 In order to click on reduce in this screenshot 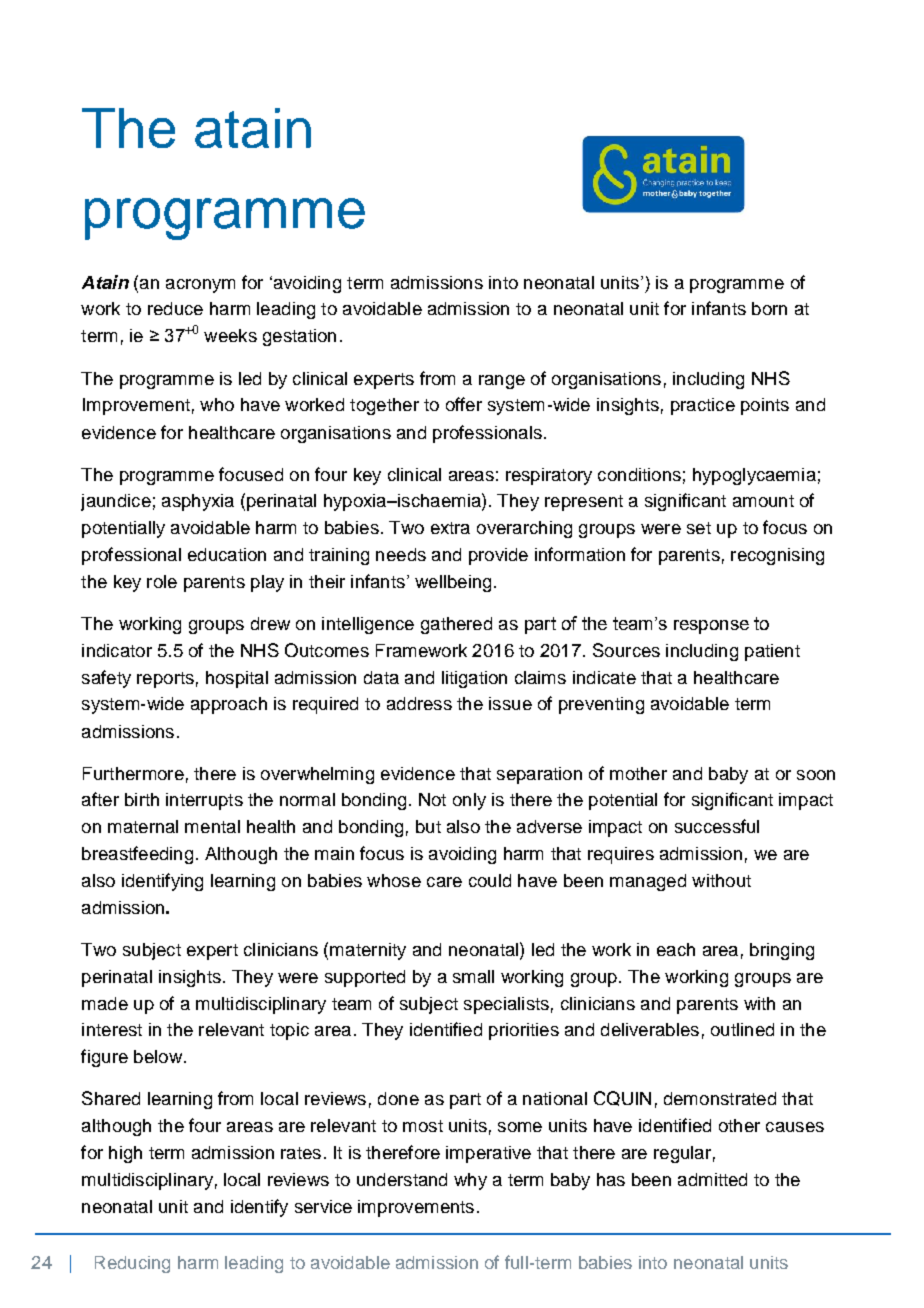, I will do `click(175, 308)`.
